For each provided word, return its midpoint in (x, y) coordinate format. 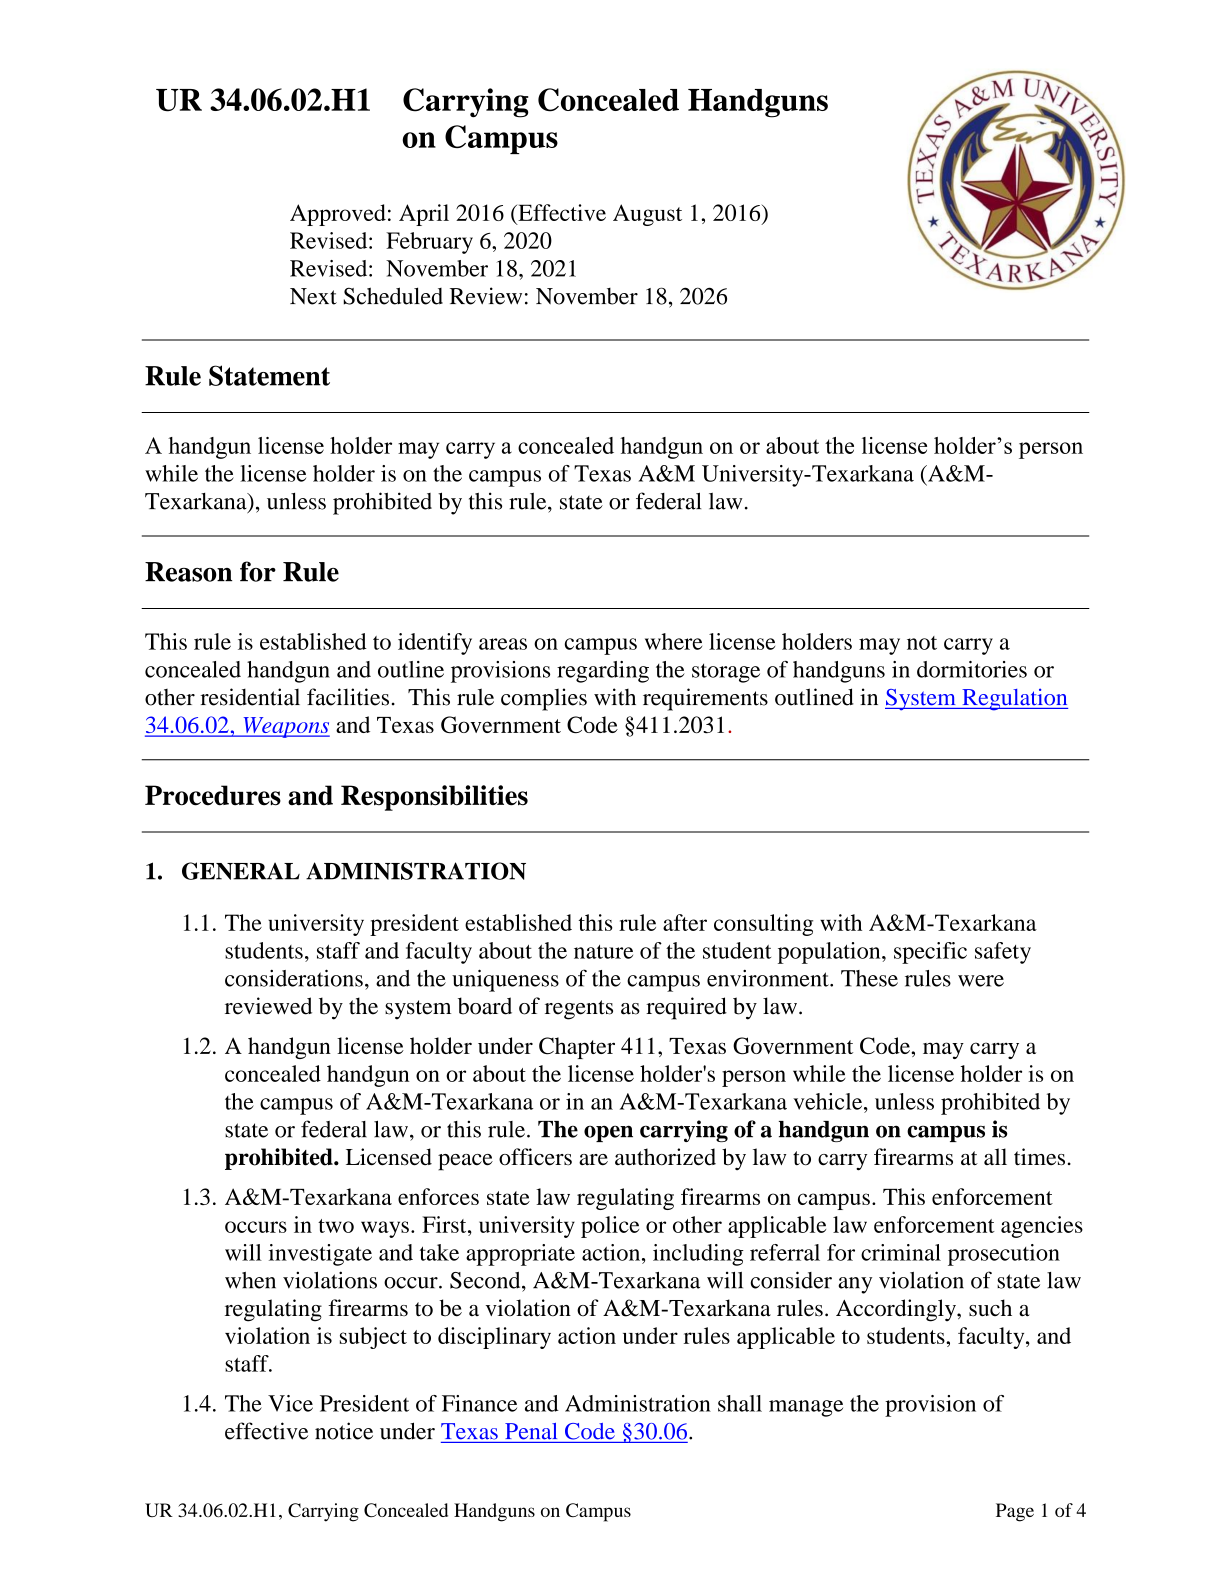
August (647, 215)
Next (313, 296)
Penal (531, 1431)
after (685, 922)
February (429, 243)
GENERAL (241, 871)
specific (930, 953)
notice (344, 1431)
